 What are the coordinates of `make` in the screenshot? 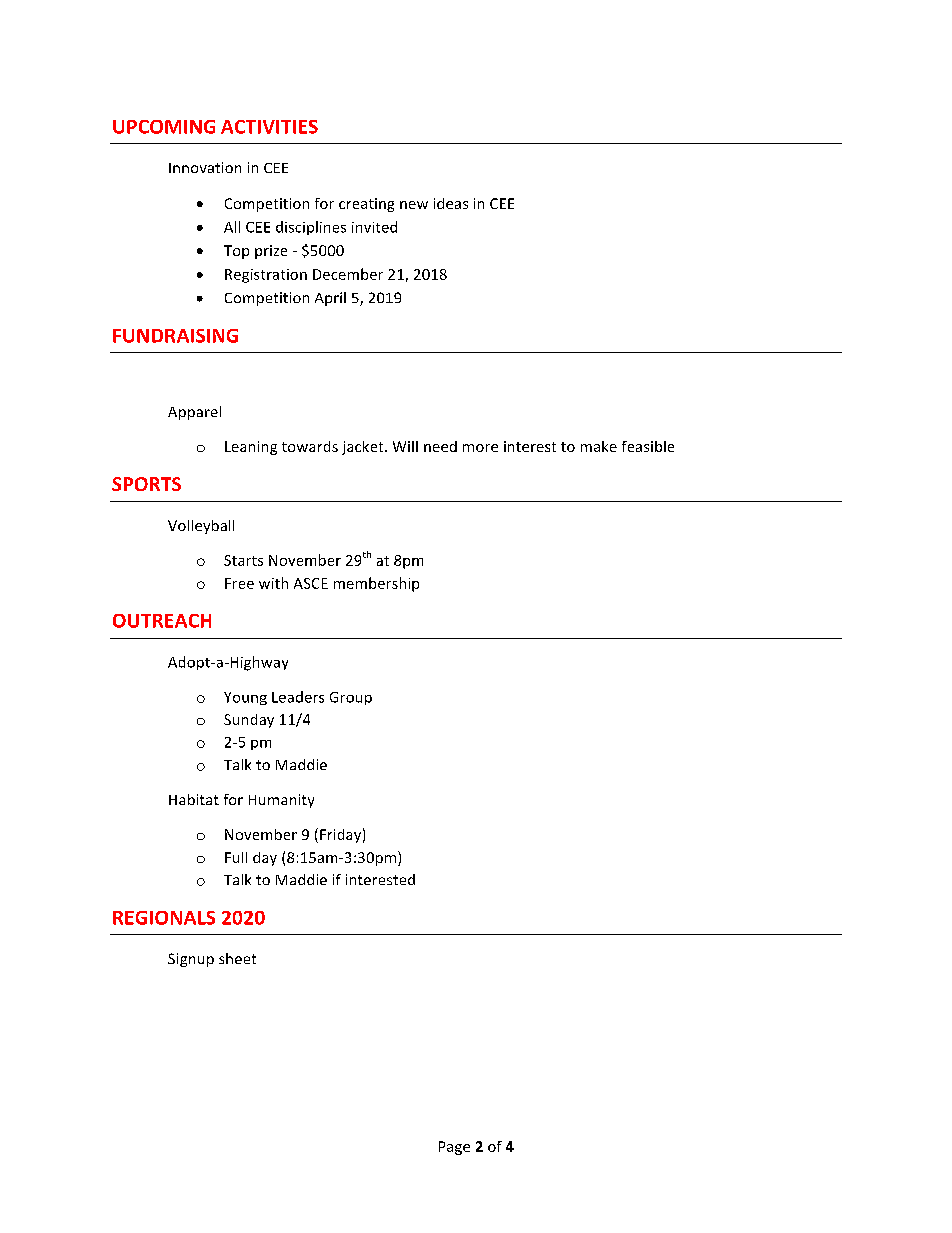 It's located at (599, 446).
